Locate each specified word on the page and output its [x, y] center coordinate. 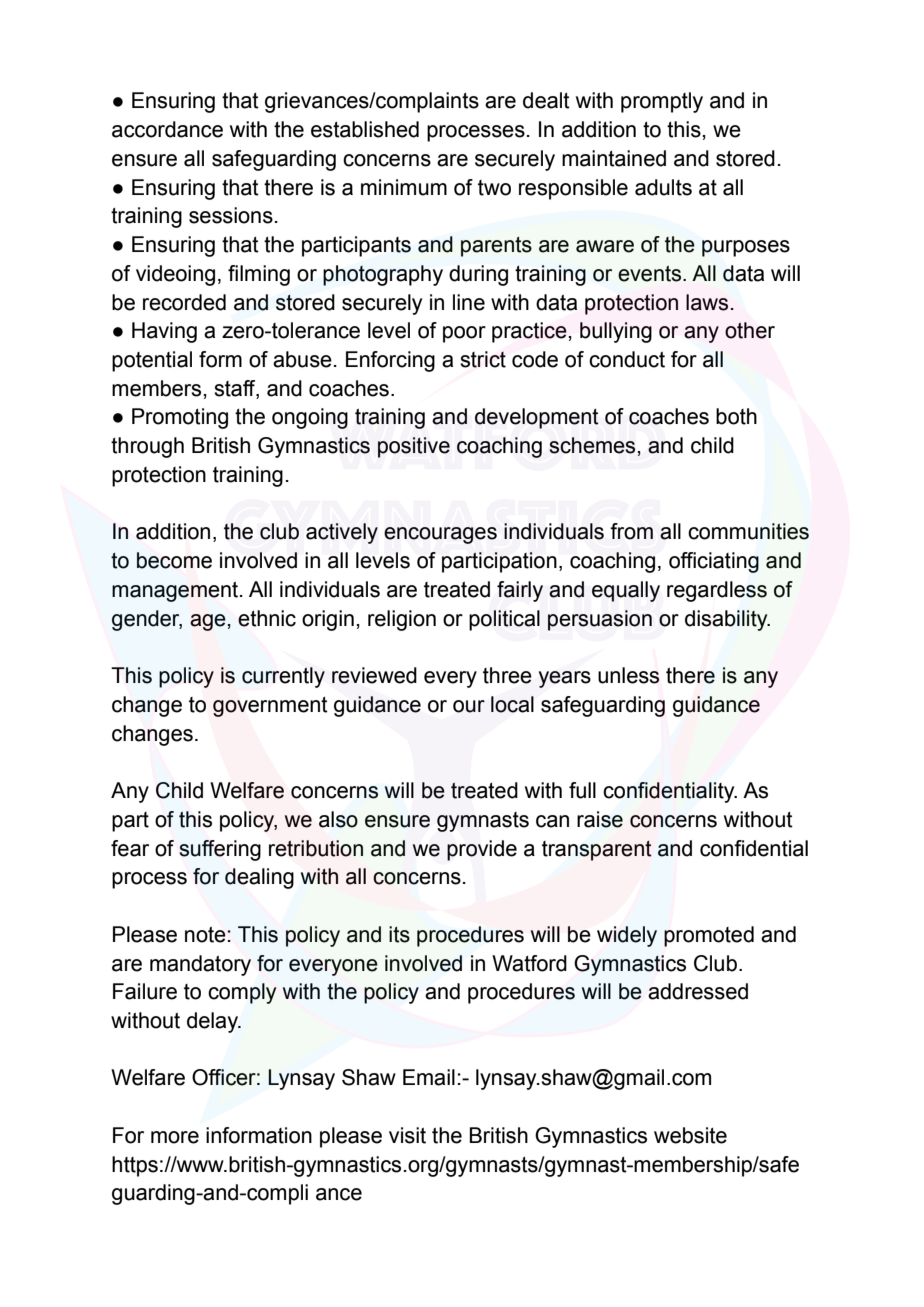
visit [407, 1135]
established [365, 129]
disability [727, 620]
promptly [662, 102]
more [175, 1137]
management [176, 592]
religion [402, 620]
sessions [231, 215]
